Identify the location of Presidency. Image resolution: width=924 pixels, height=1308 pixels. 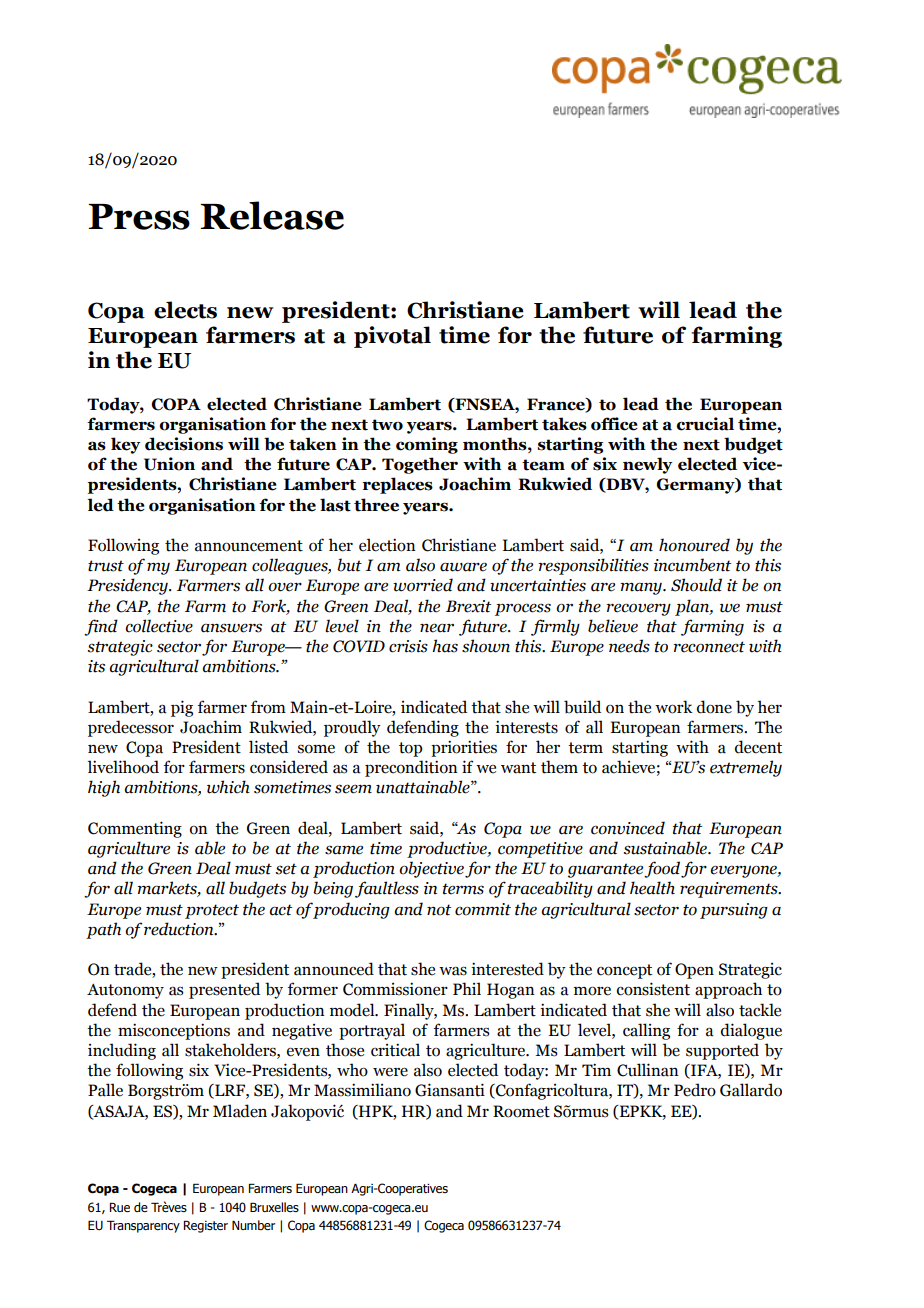
(128, 586).
